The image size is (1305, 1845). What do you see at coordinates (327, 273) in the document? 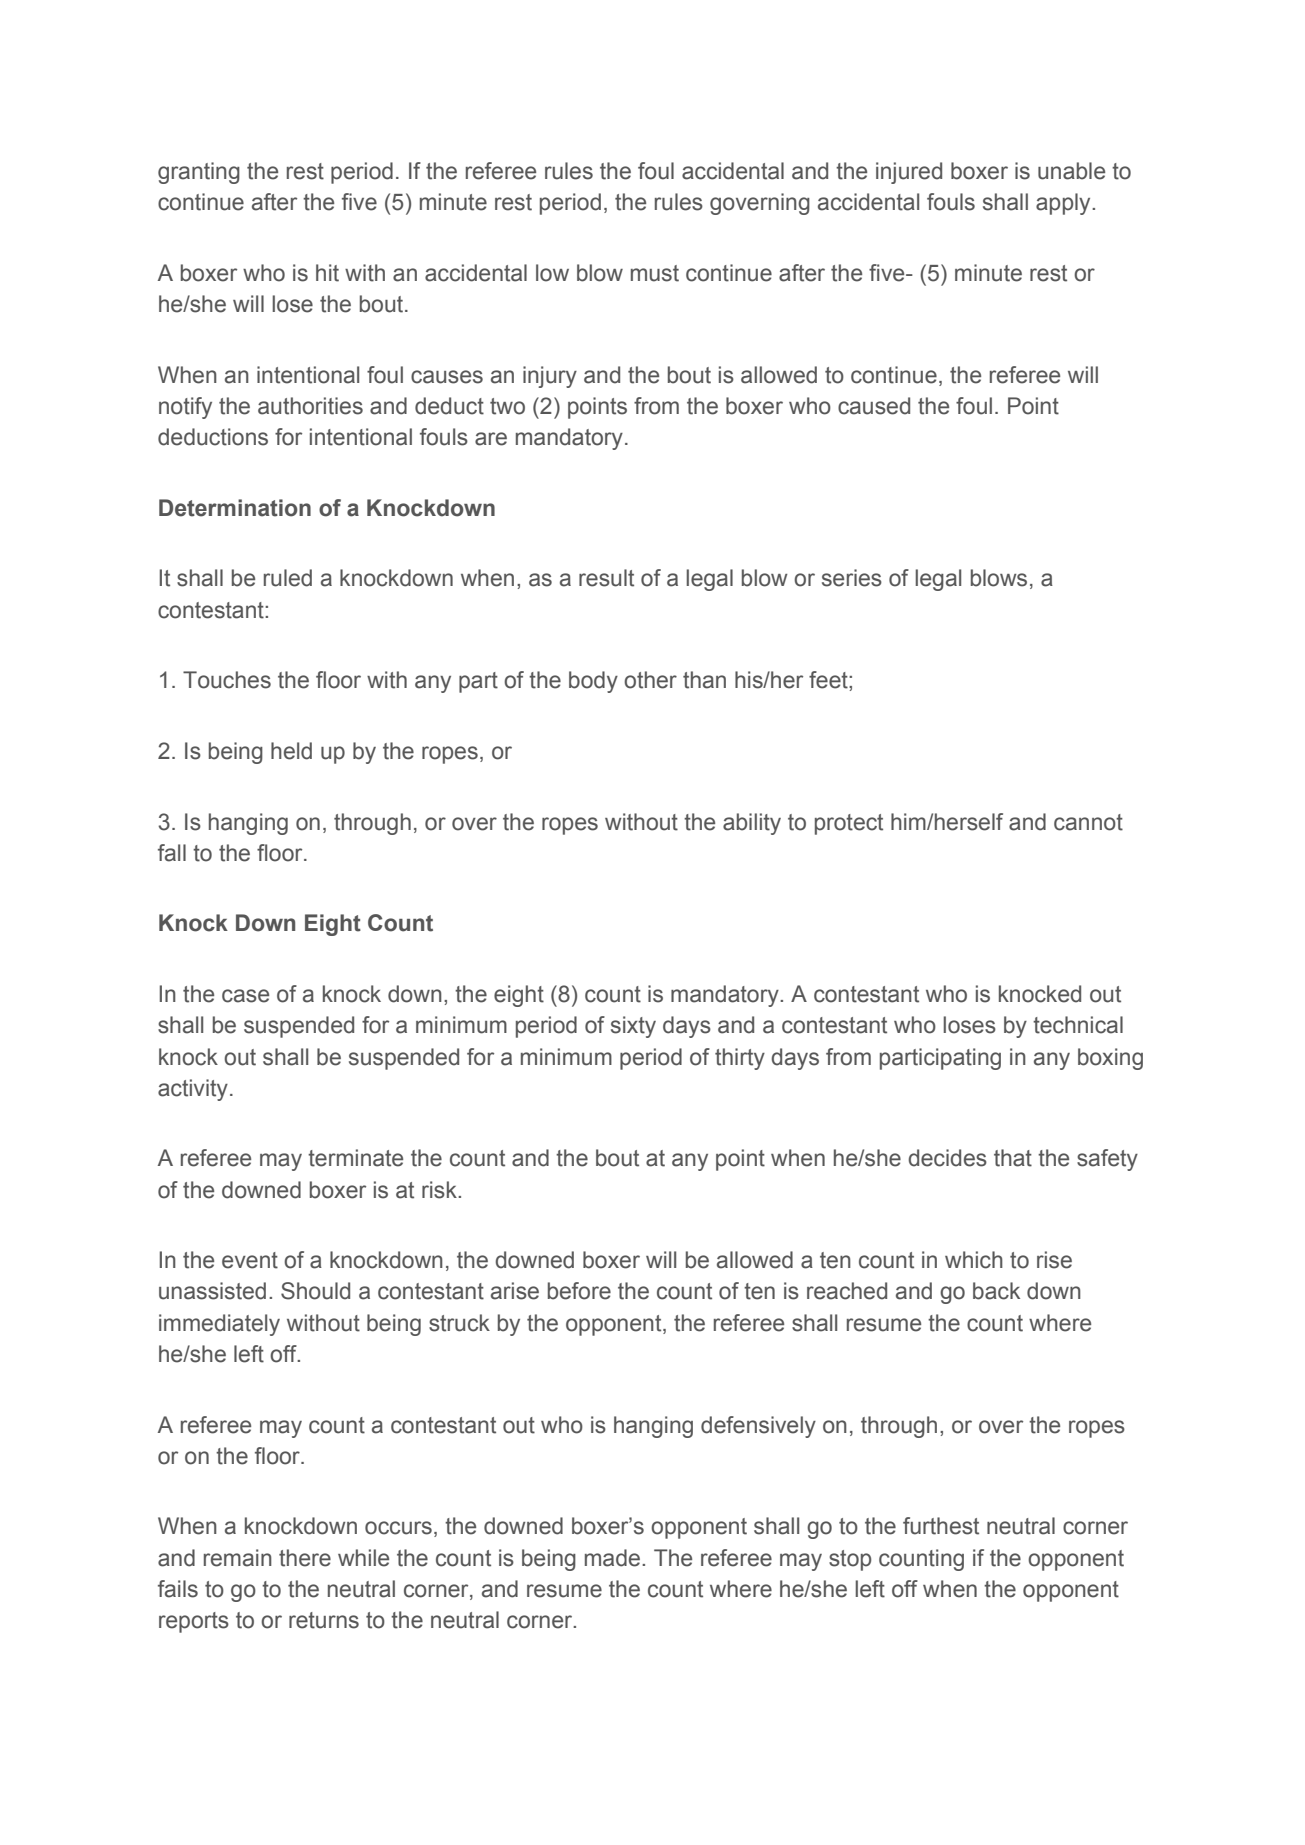
I see `hit` at bounding box center [327, 273].
